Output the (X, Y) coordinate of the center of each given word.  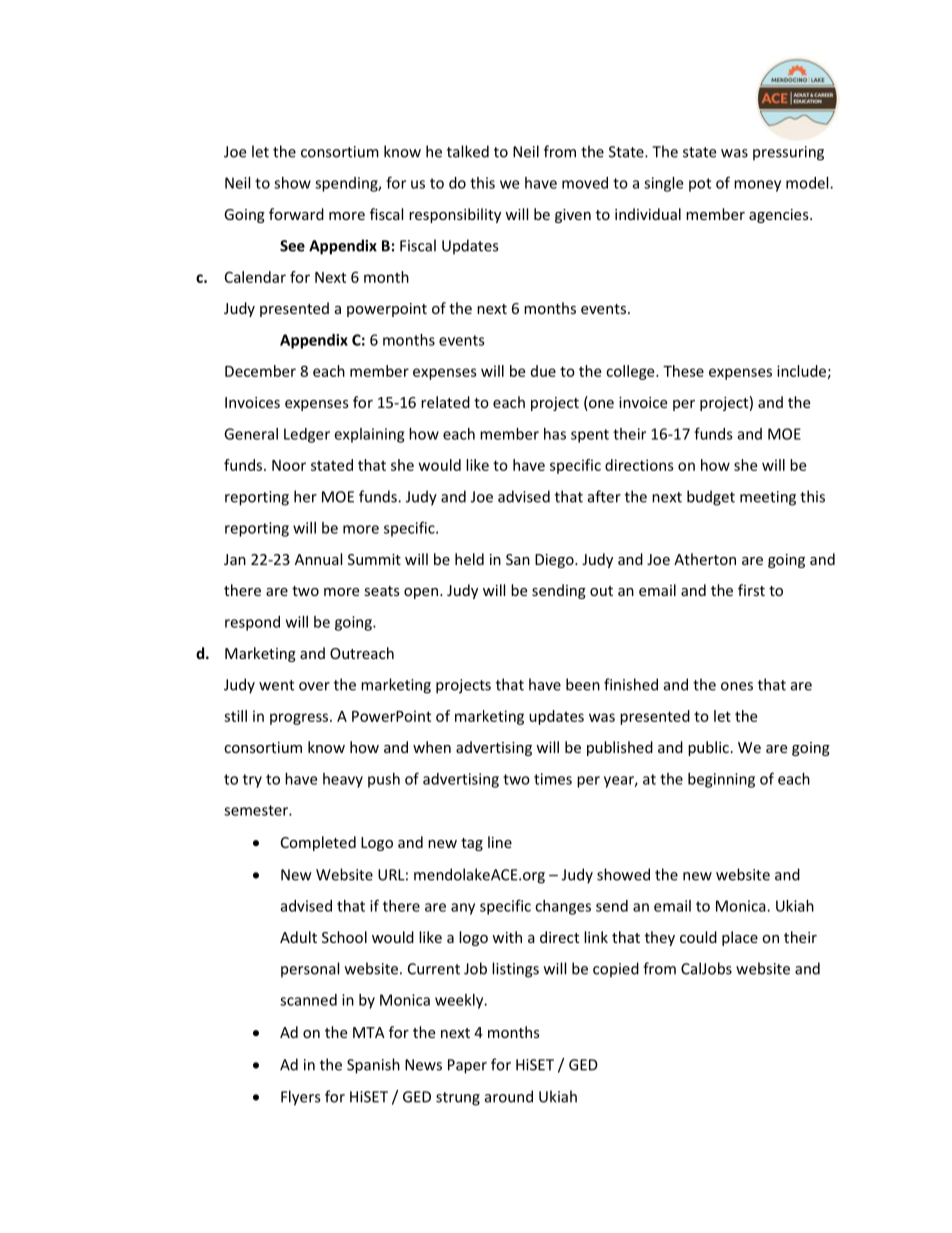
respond (252, 623)
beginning (721, 780)
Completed (318, 843)
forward (296, 214)
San (518, 559)
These (683, 371)
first (751, 590)
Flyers (300, 1098)
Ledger (307, 435)
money (757, 186)
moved (585, 183)
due (543, 371)
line (500, 842)
